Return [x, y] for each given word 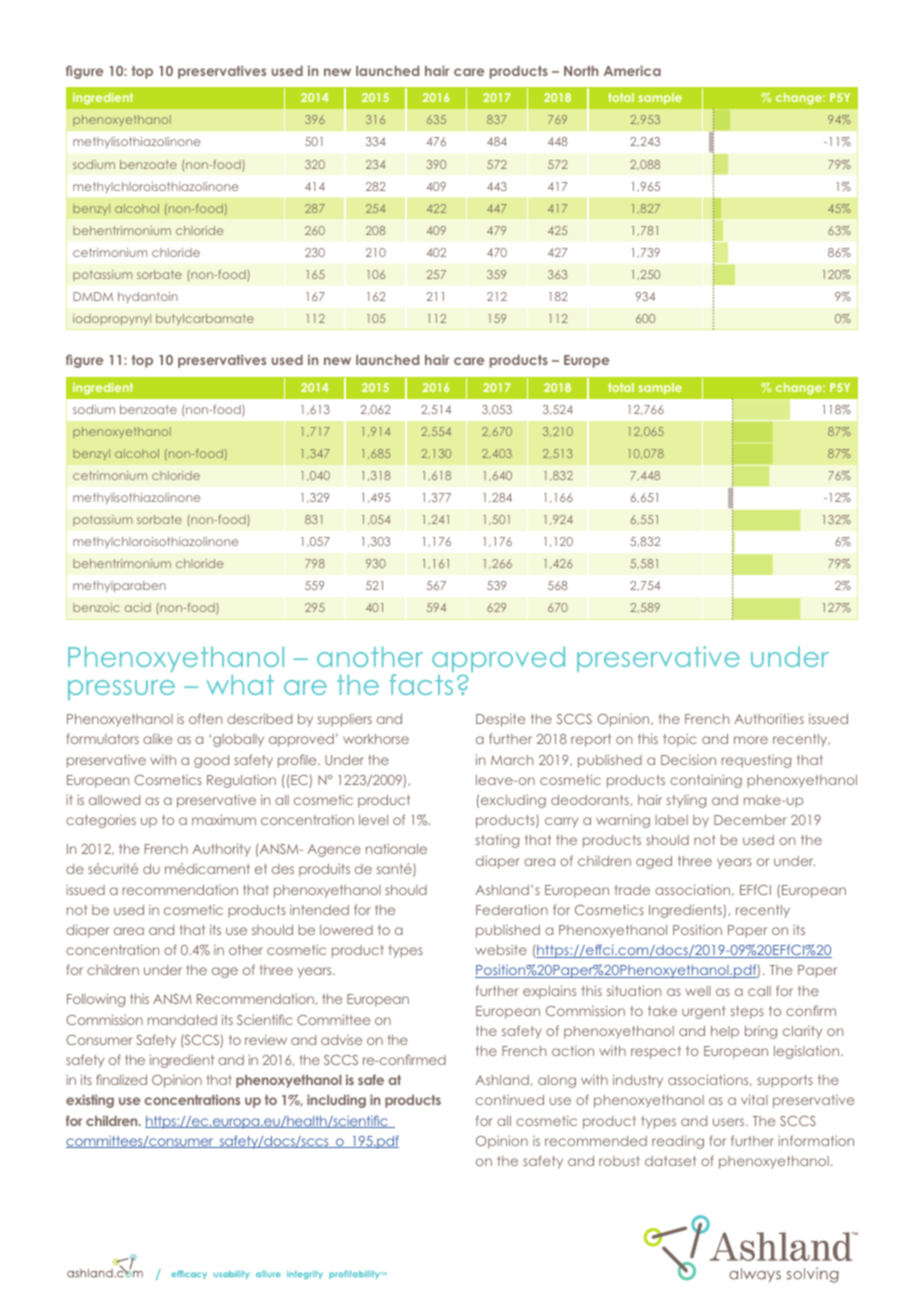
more [751, 740]
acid [138, 607]
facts [421, 684]
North [581, 71]
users [730, 1122]
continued [510, 1100]
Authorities [769, 718]
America [632, 70]
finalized [121, 1079]
